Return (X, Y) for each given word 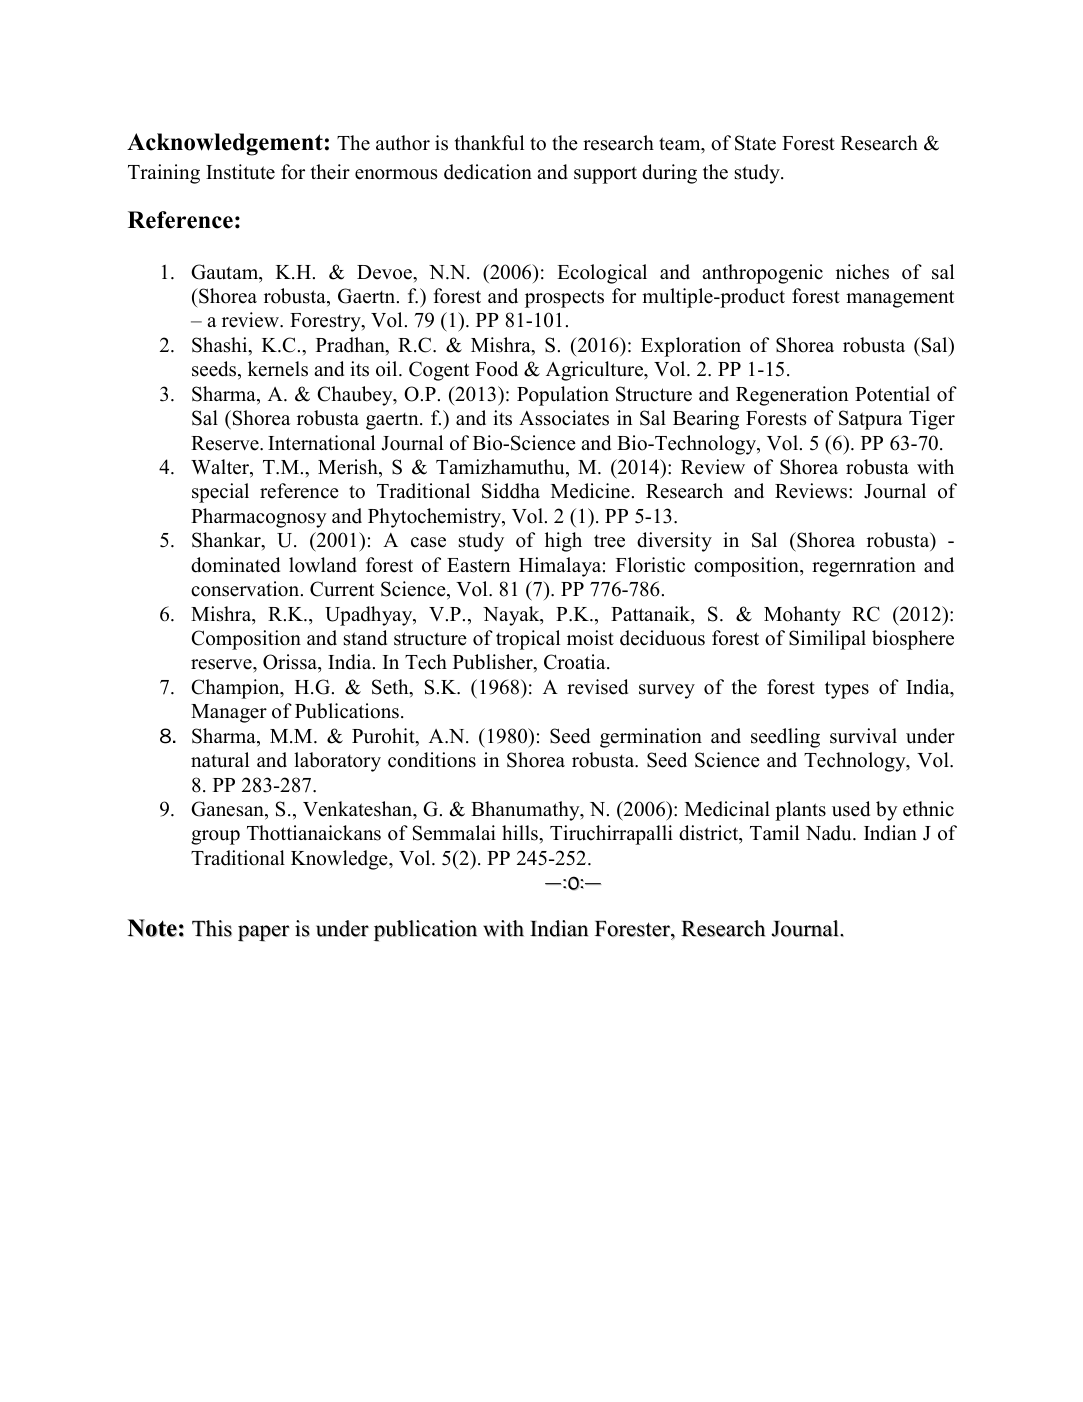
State (755, 143)
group (215, 837)
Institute (240, 172)
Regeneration (792, 396)
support (605, 175)
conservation (246, 589)
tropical (528, 640)
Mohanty (802, 616)
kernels (278, 369)
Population (563, 396)
